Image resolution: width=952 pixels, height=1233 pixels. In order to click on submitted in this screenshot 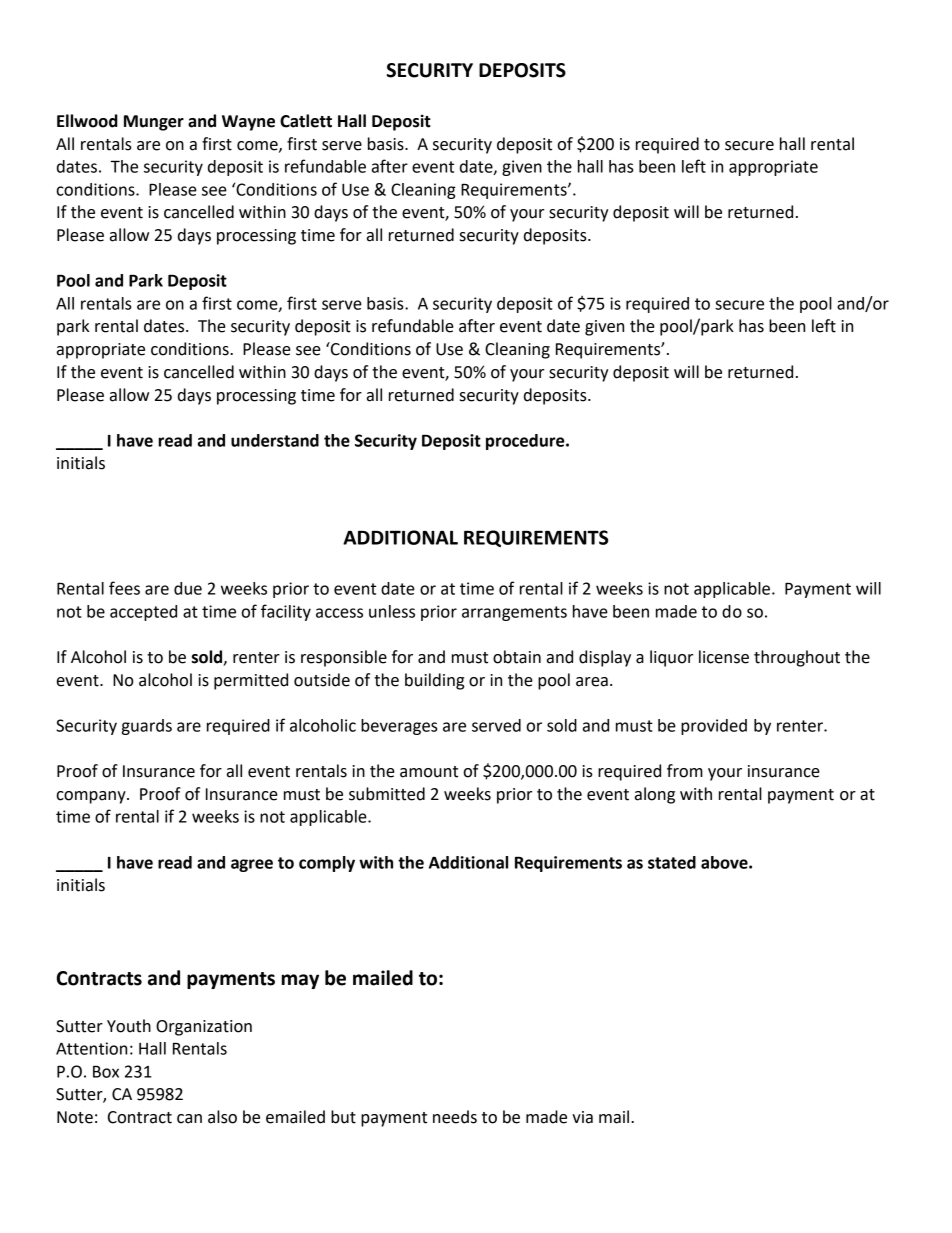, I will do `click(387, 794)`.
